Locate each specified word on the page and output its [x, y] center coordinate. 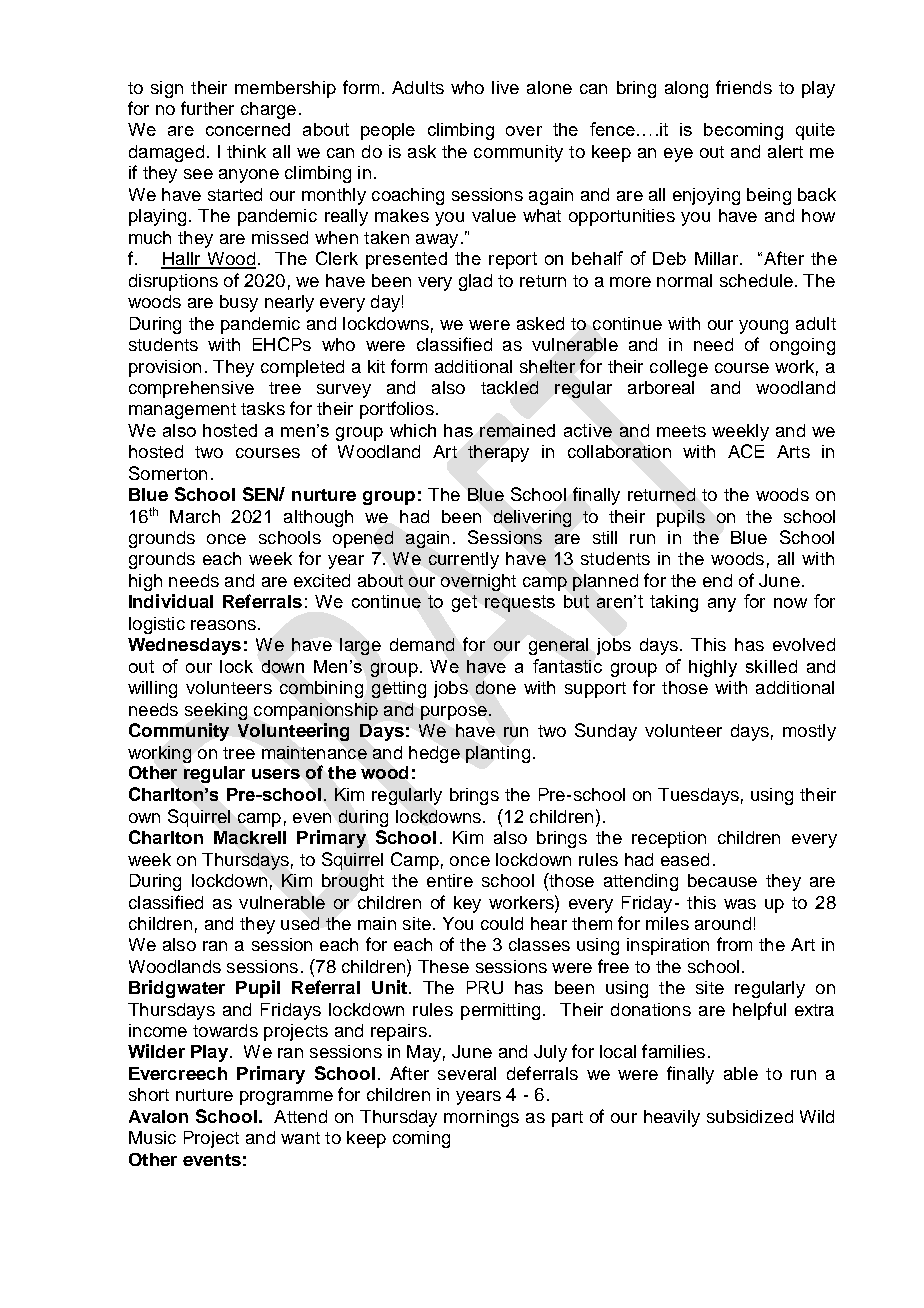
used [300, 923]
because [722, 880]
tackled [509, 387]
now [790, 603]
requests [520, 603]
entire [450, 880]
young [763, 327]
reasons [223, 625]
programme [286, 1098]
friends [744, 87]
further [207, 108]
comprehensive [191, 389]
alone [549, 87]
